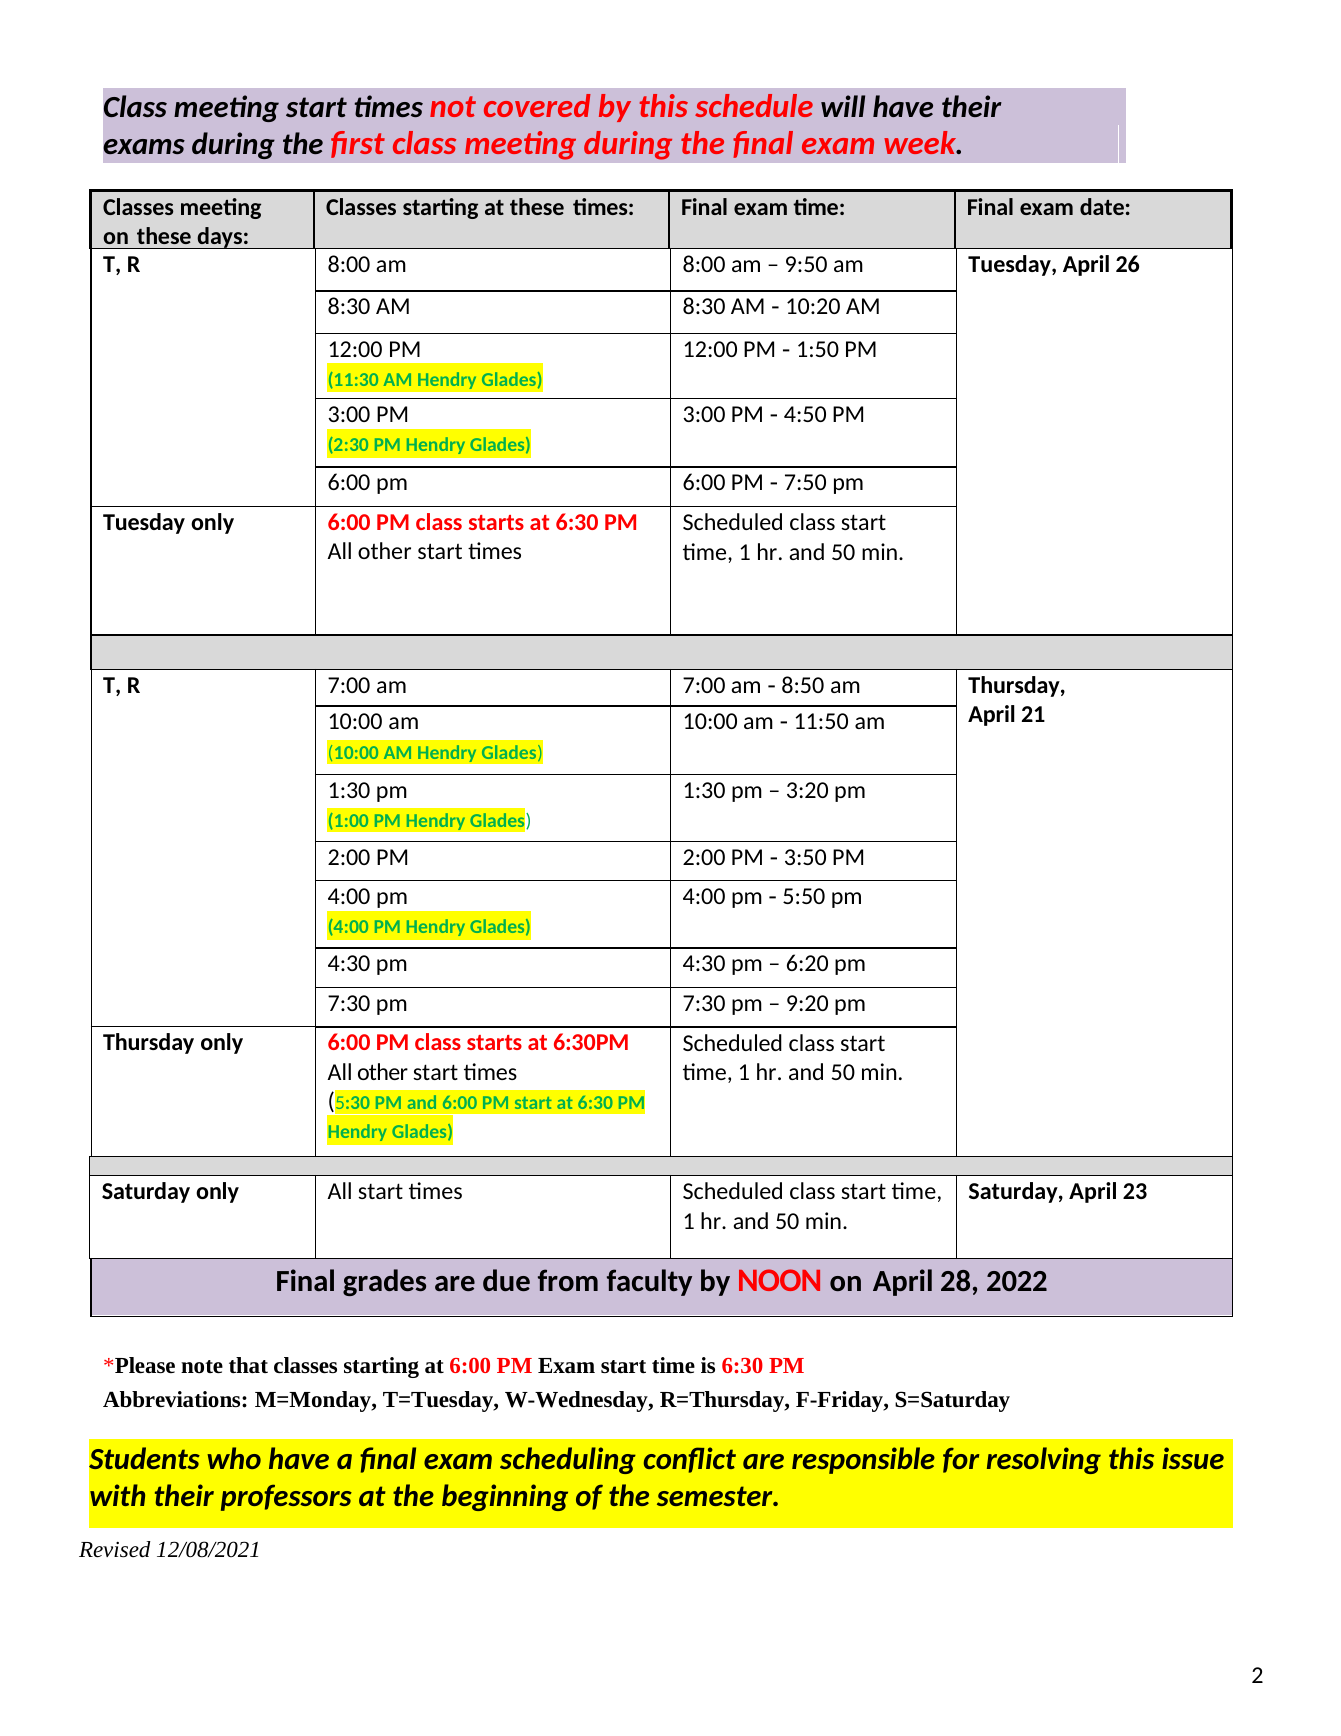  What do you see at coordinates (384, 1282) in the page?
I see `grades` at bounding box center [384, 1282].
